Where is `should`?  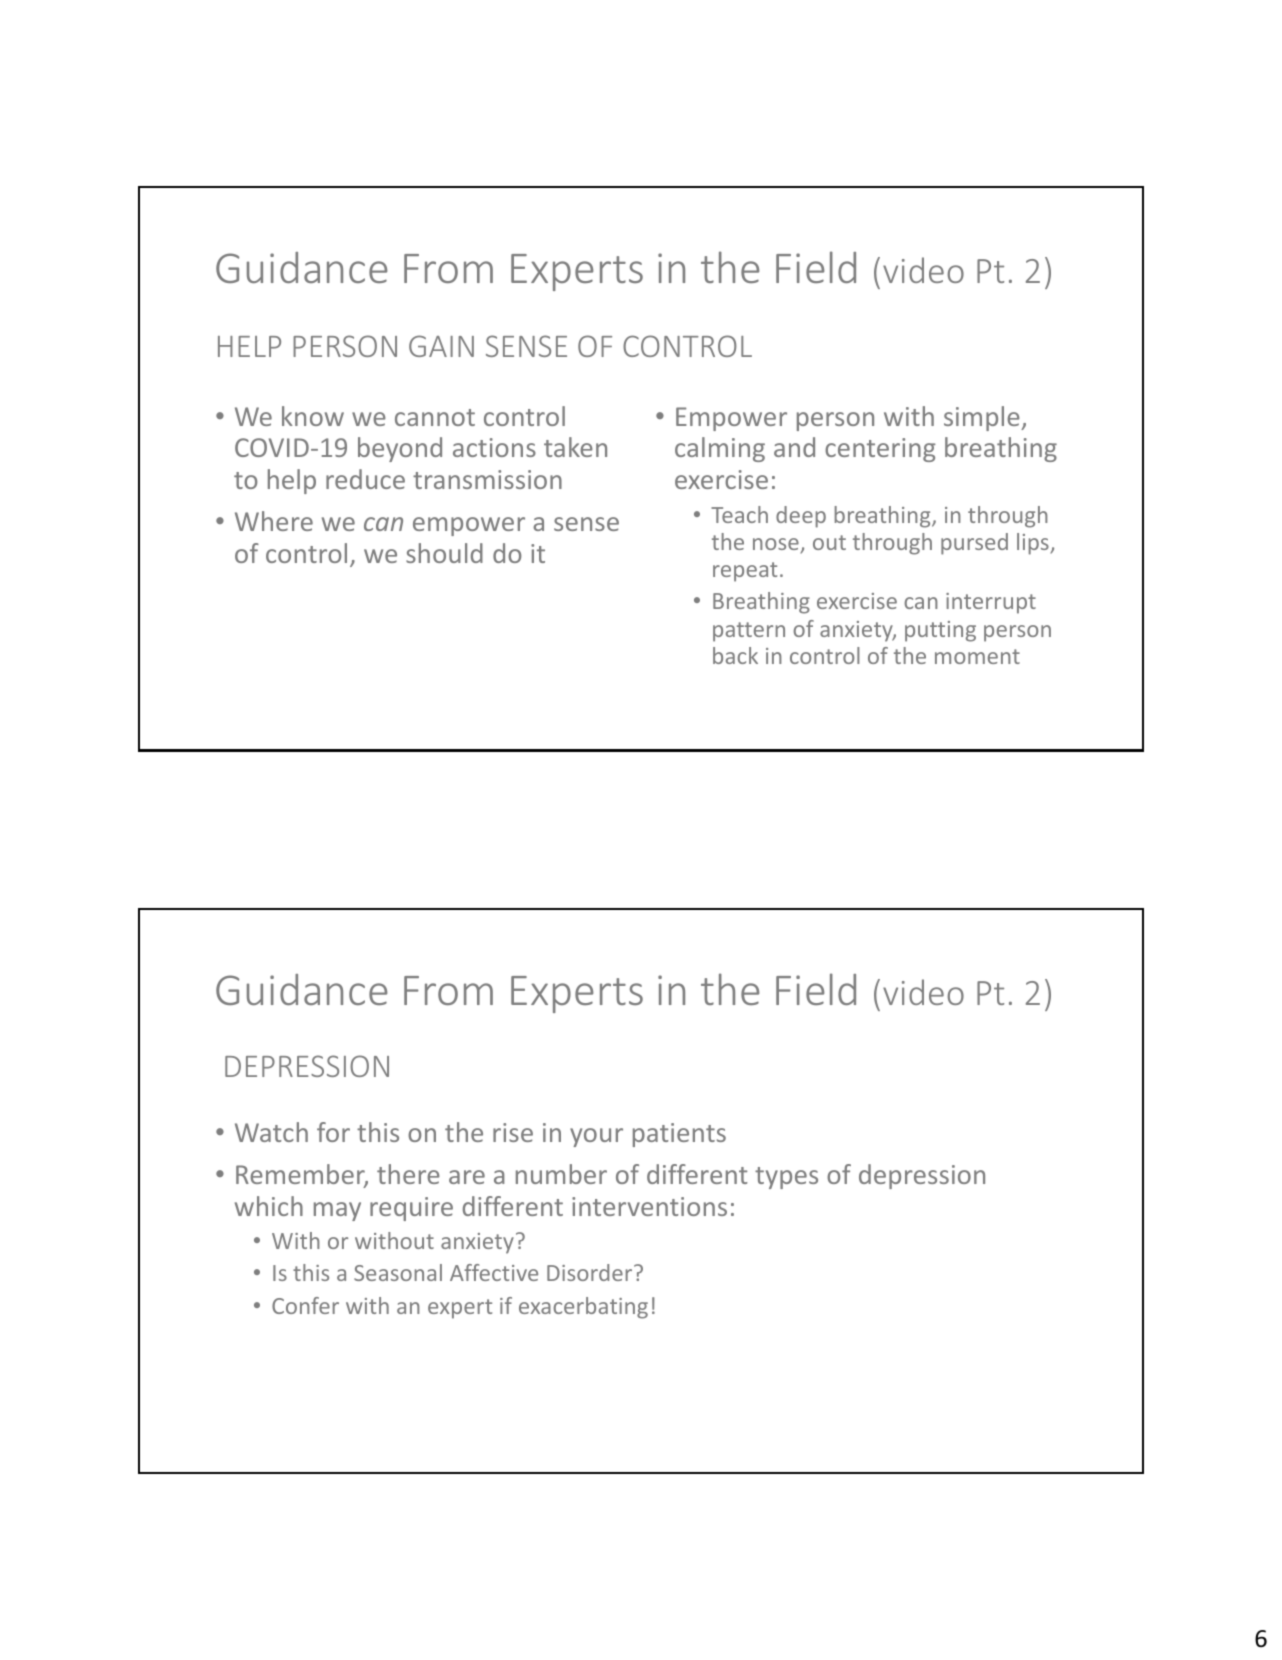 should is located at coordinates (444, 553).
